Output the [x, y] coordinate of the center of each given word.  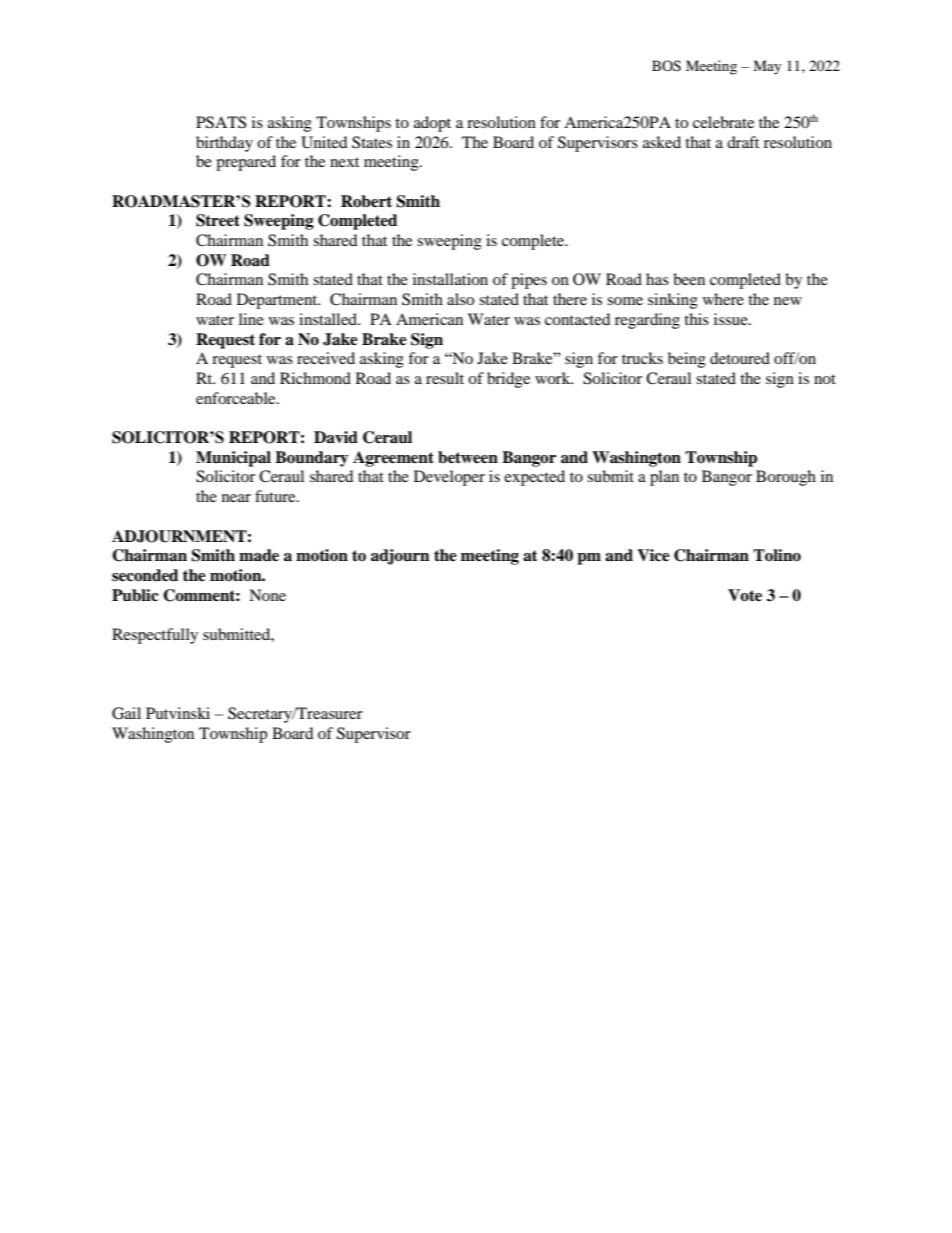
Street [218, 220]
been [689, 279]
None [267, 595]
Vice [653, 555]
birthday [224, 144]
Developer [449, 478]
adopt [432, 124]
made [259, 555]
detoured [740, 358]
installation [450, 279]
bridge [508, 380]
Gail [126, 713]
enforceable [237, 398]
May [767, 67]
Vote [745, 595]
